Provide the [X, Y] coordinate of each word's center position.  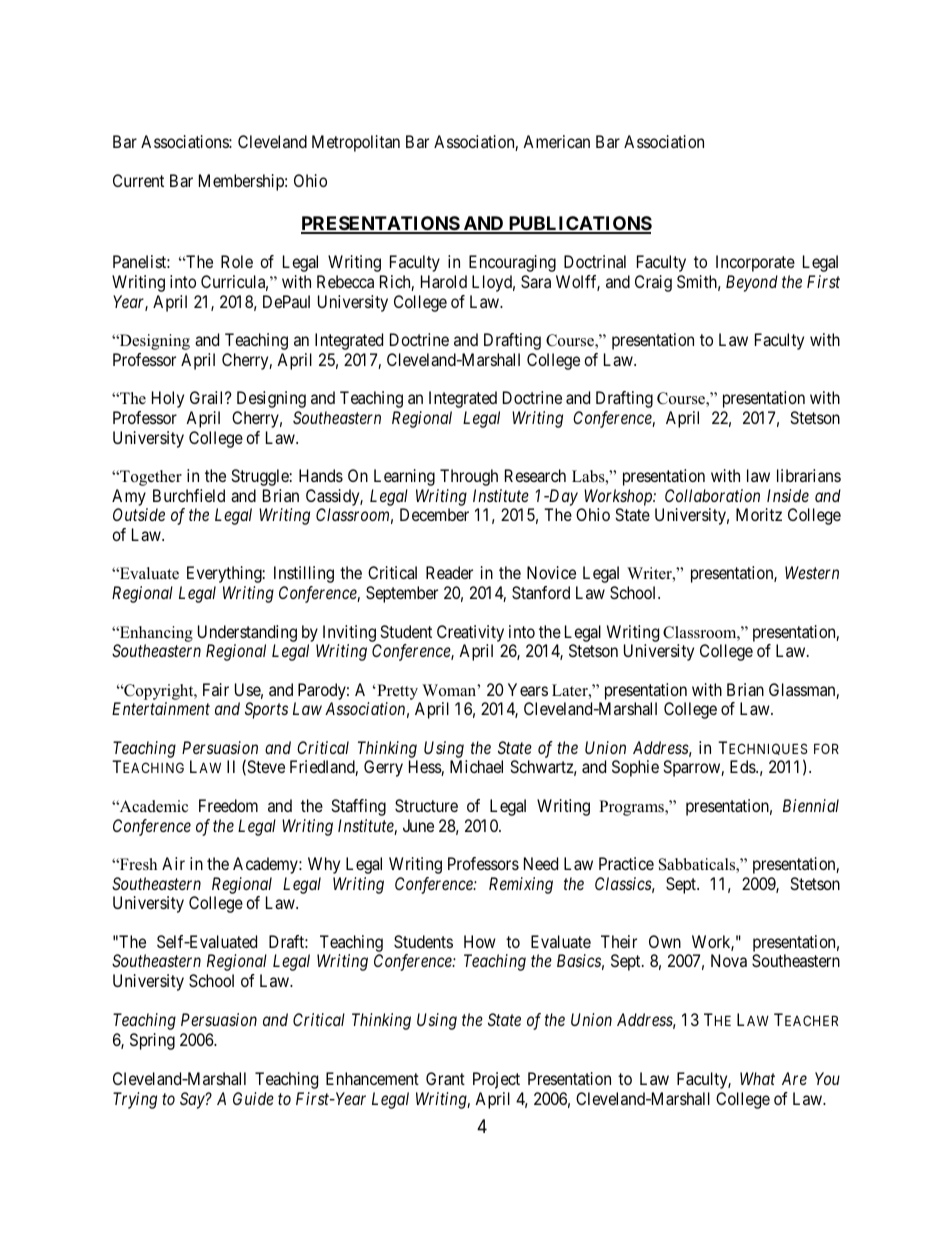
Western [812, 572]
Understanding [247, 633]
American [556, 141]
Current [138, 180]
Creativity [470, 633]
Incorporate [755, 263]
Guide [253, 1098]
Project [496, 1080]
